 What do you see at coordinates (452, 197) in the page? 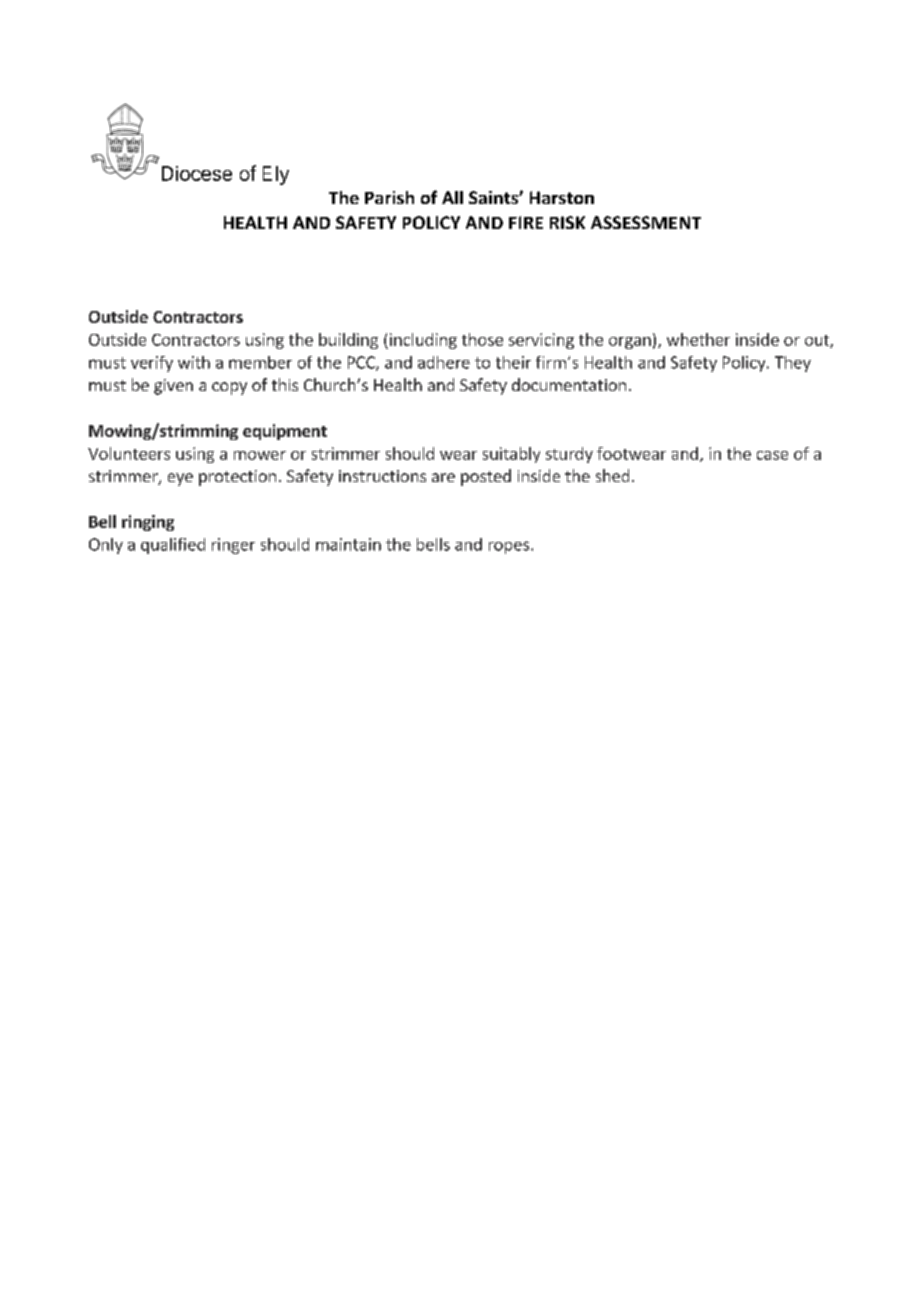
I see `All` at bounding box center [452, 197].
